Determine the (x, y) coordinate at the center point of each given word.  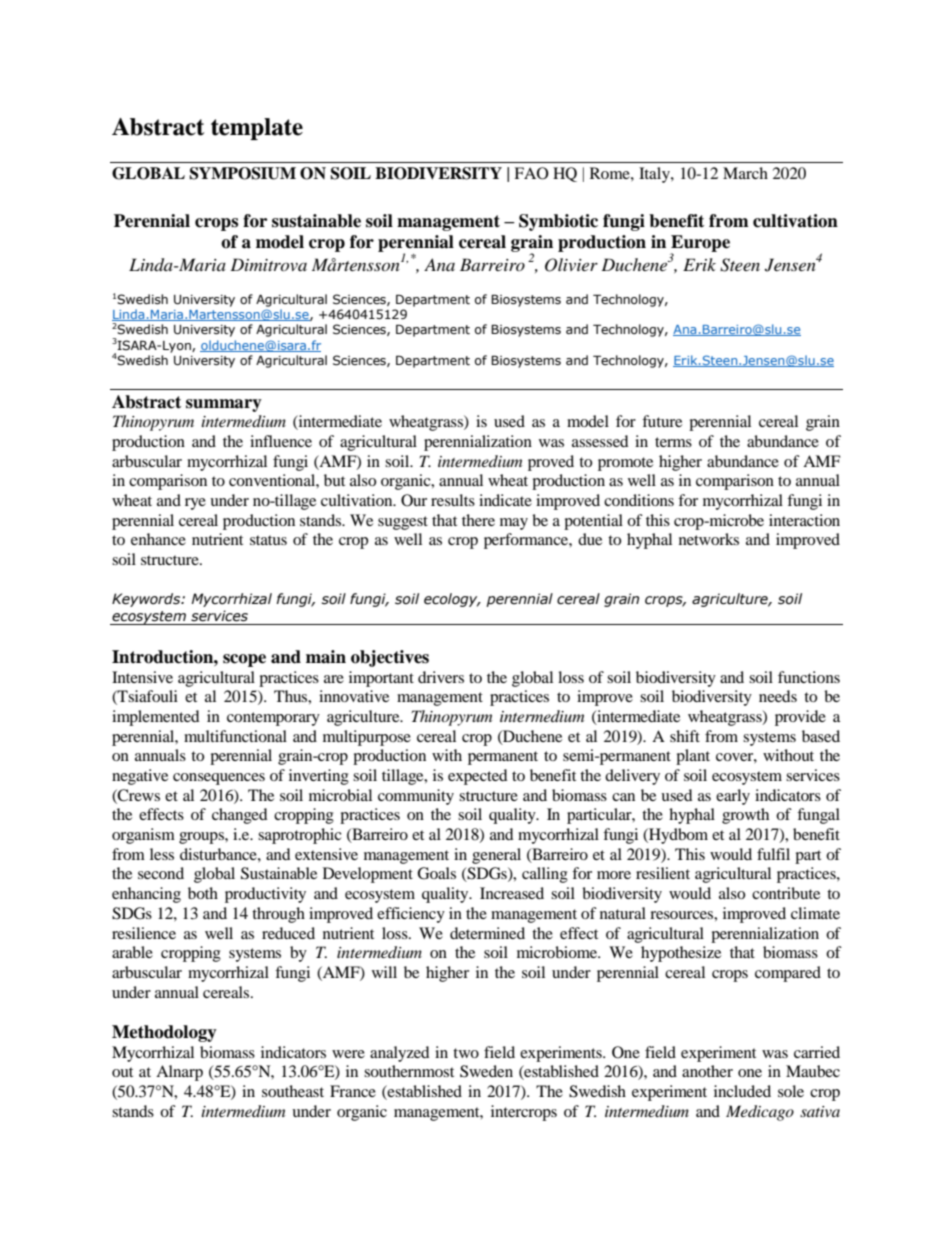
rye (195, 504)
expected (478, 777)
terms (673, 442)
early (733, 797)
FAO (531, 173)
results (453, 500)
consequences (219, 779)
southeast (293, 1091)
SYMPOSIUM (242, 173)
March (745, 173)
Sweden (486, 1071)
